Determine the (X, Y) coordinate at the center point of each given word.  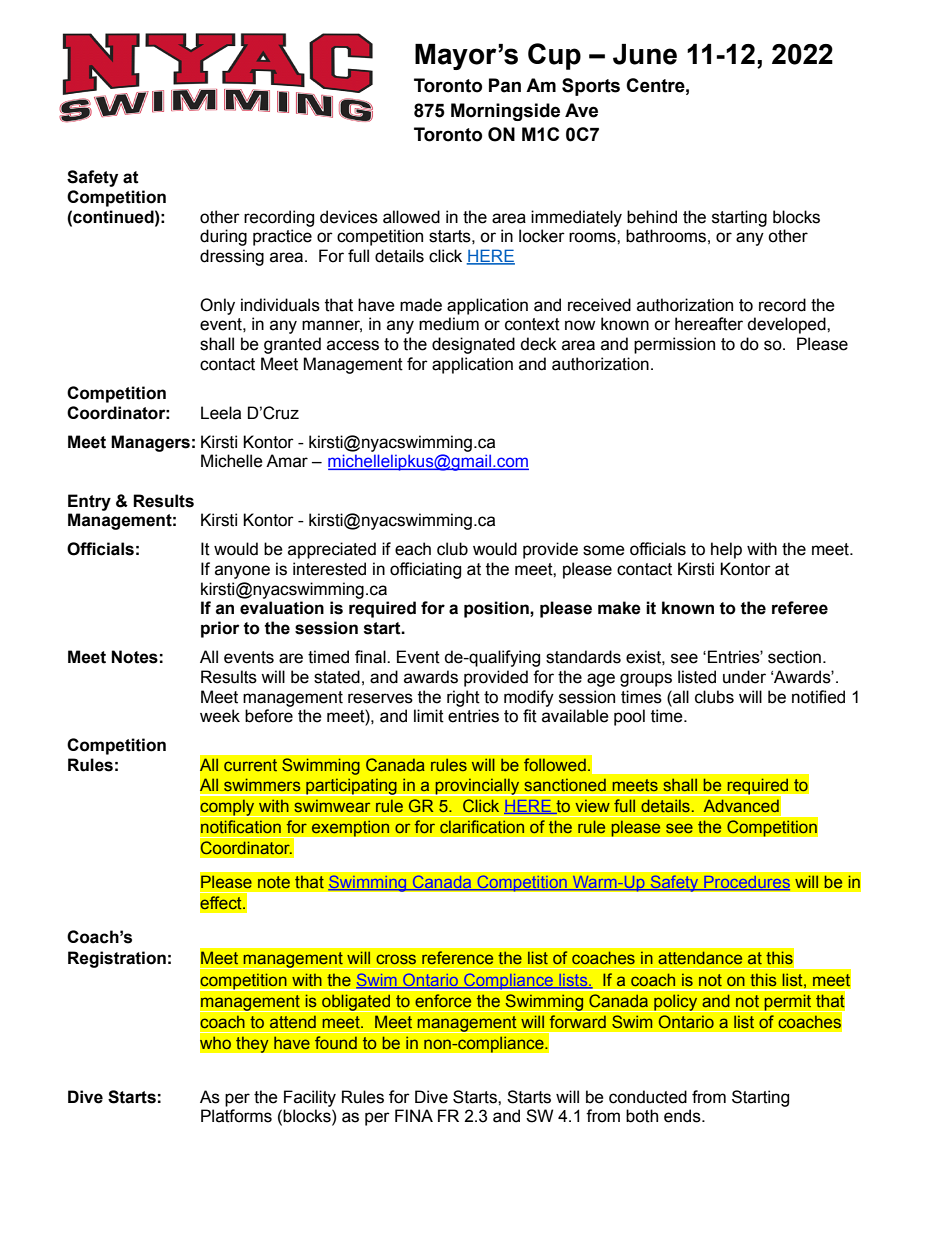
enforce (443, 1001)
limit (429, 716)
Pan (505, 85)
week (220, 716)
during (223, 237)
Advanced (741, 806)
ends (683, 1116)
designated (473, 345)
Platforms (236, 1116)
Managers (150, 443)
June (645, 54)
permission (674, 345)
